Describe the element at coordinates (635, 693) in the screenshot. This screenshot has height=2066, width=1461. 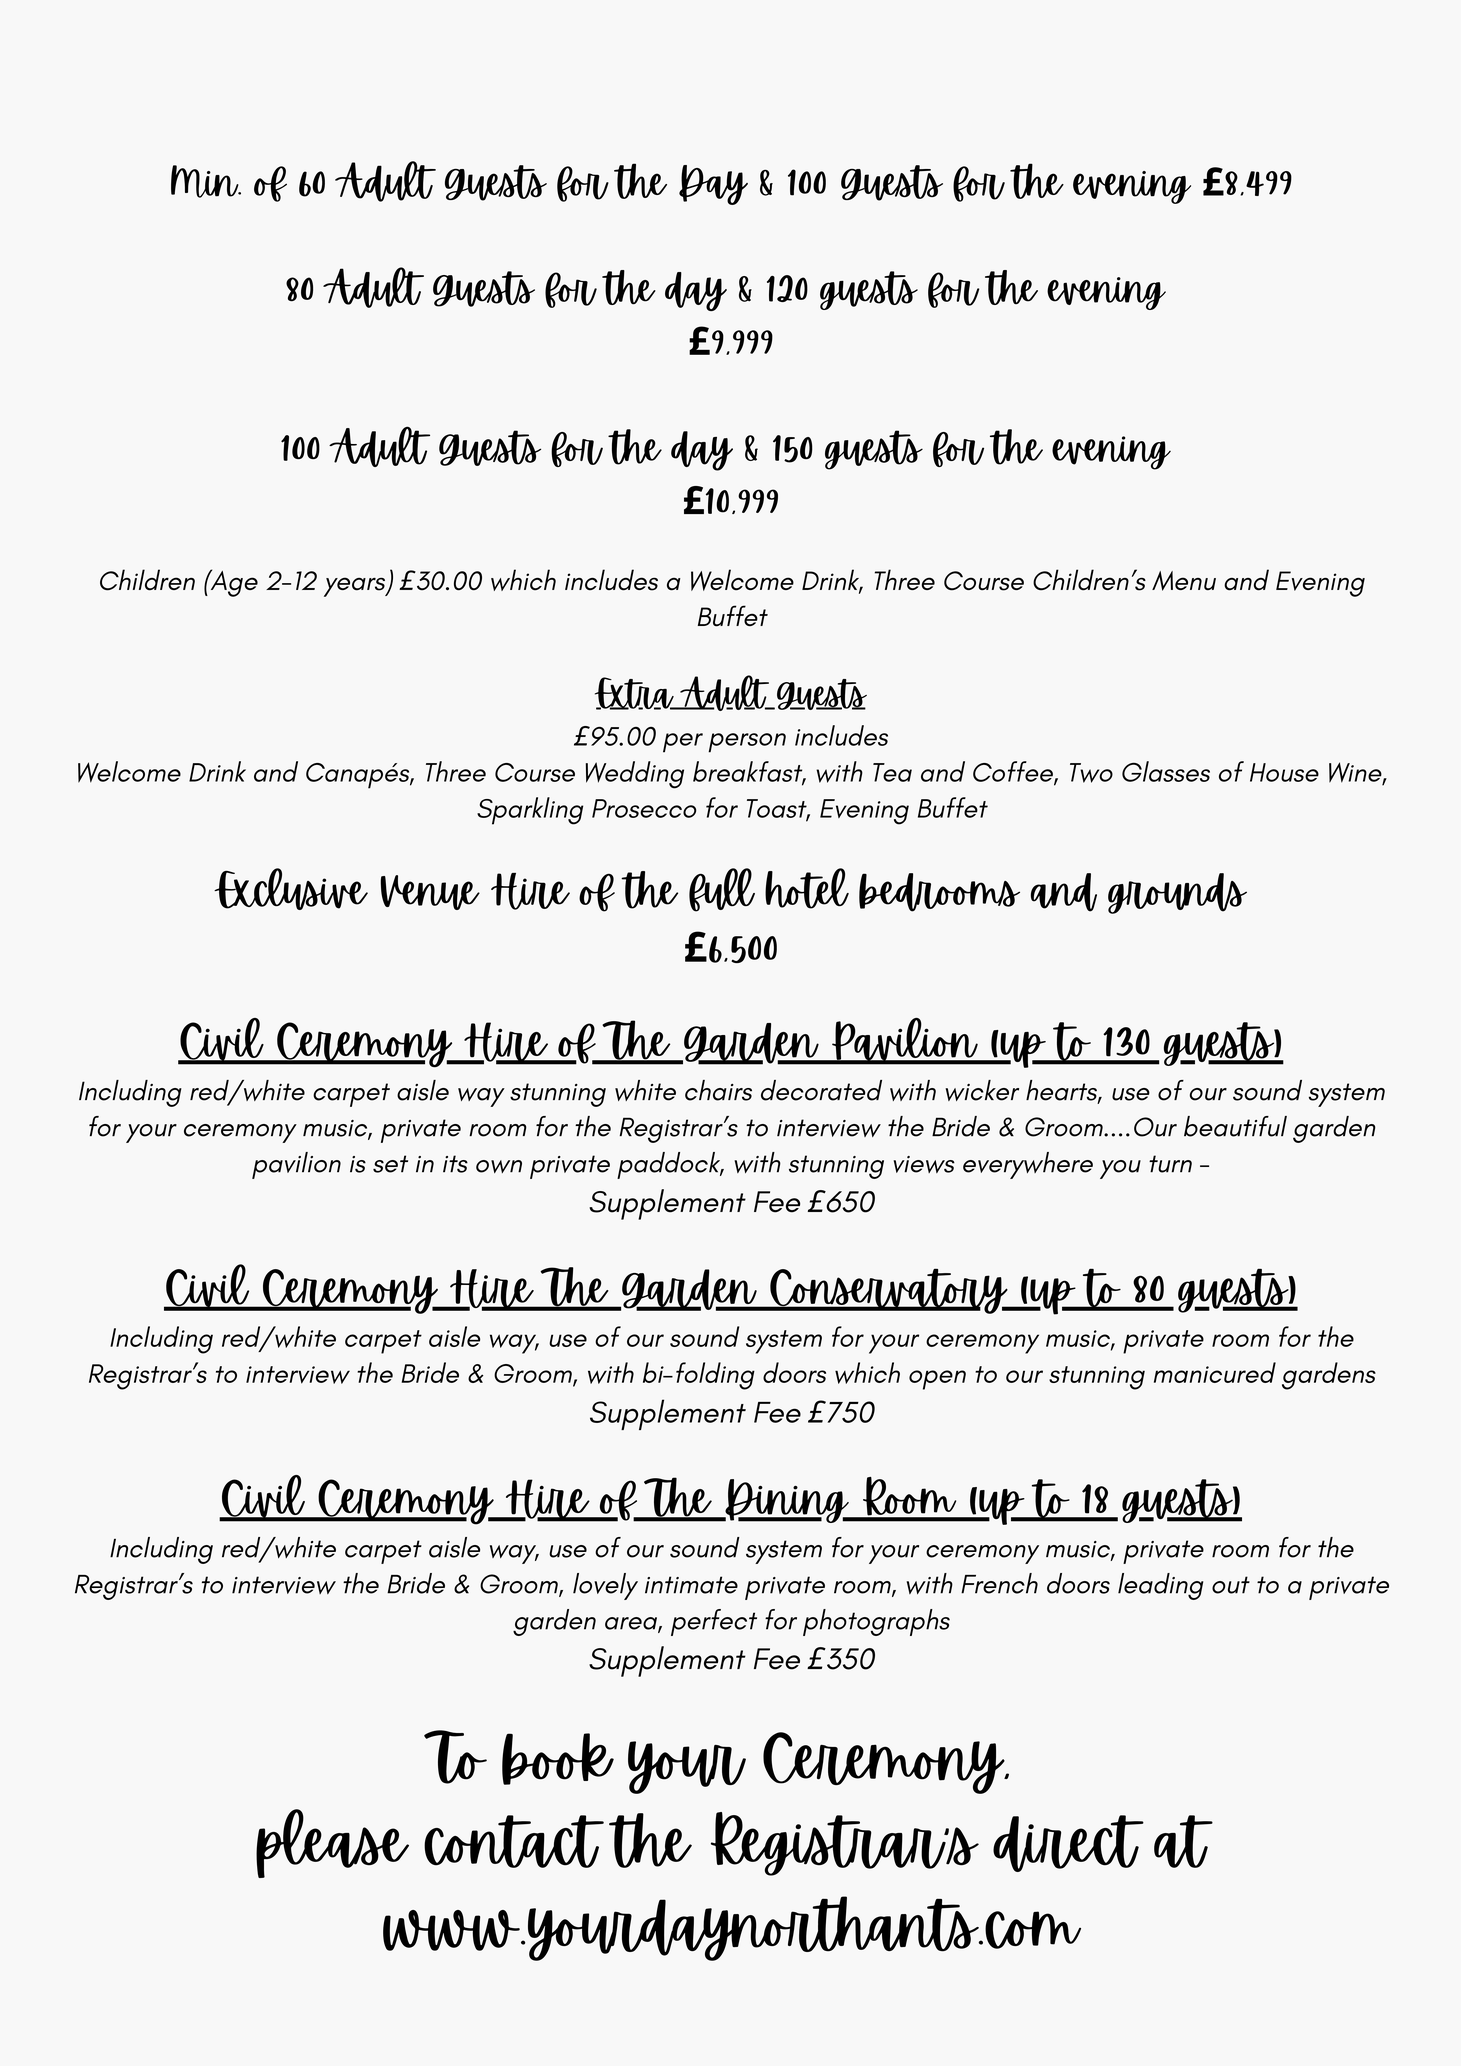
I see `Extra` at that location.
